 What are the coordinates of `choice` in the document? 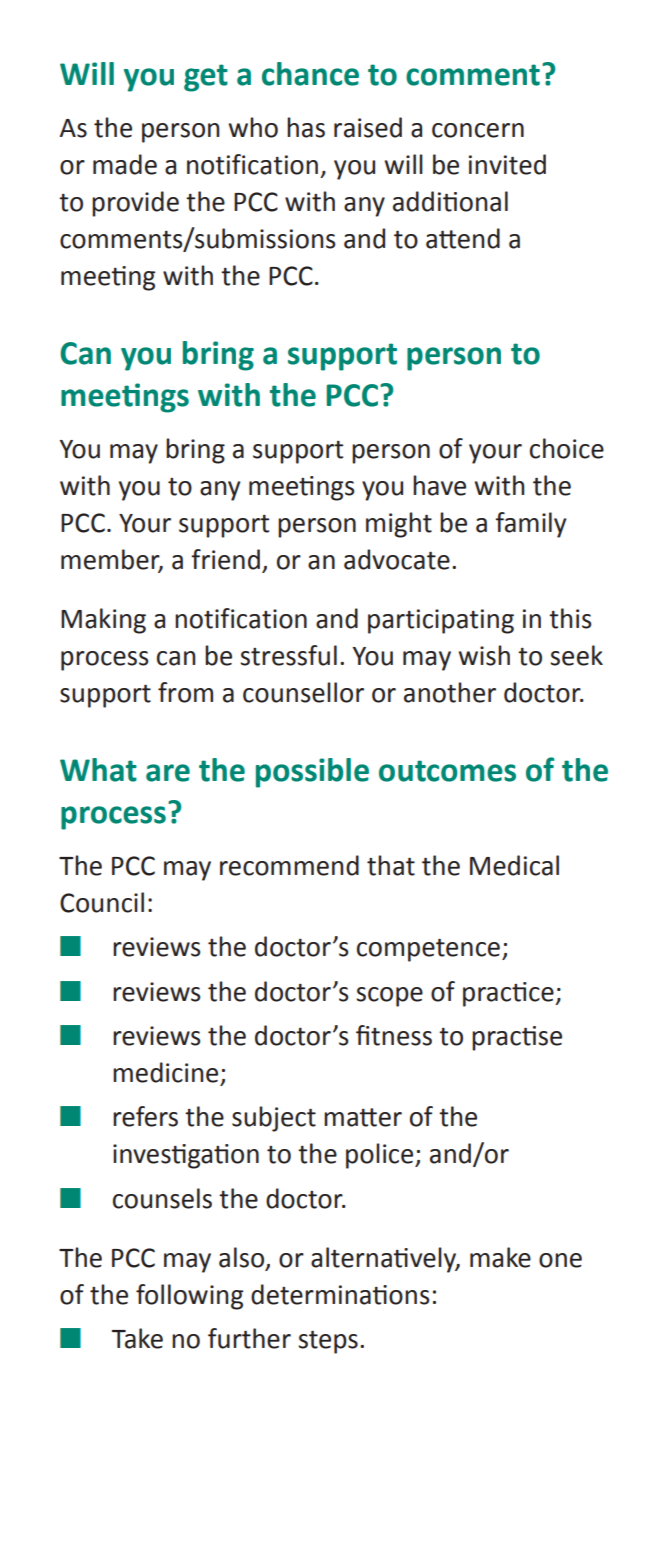 It's located at (567, 448).
